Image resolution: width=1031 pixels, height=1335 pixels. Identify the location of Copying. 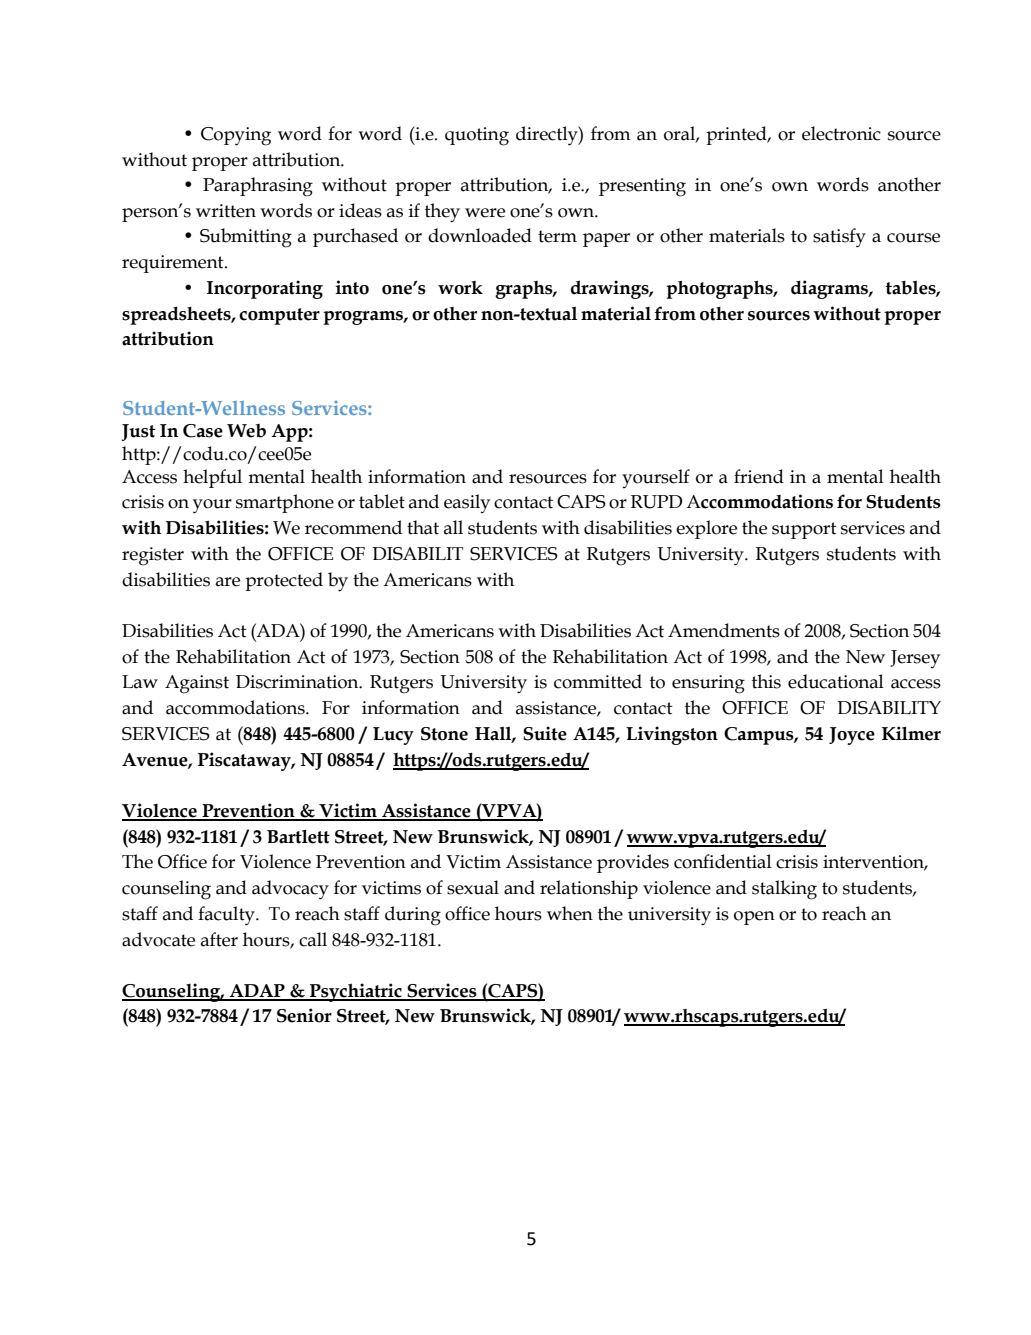
(236, 136).
